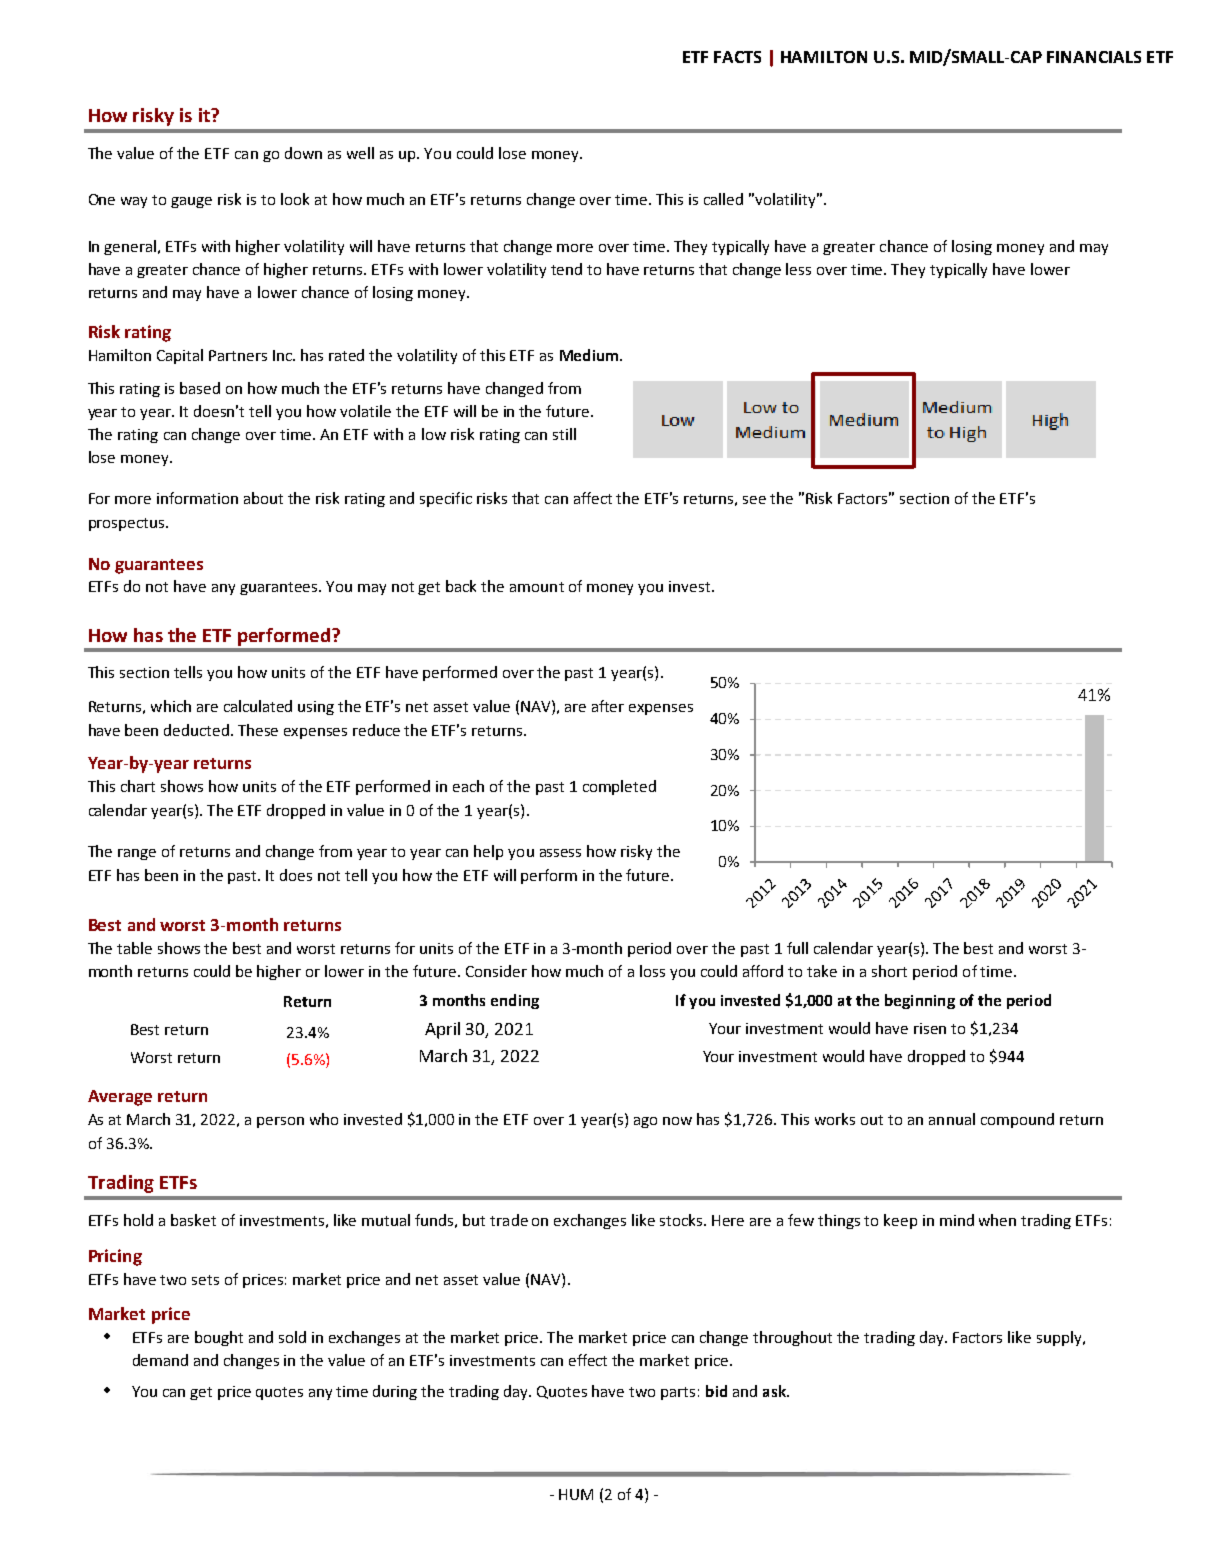  What do you see at coordinates (258, 730) in the image?
I see `These` at bounding box center [258, 730].
